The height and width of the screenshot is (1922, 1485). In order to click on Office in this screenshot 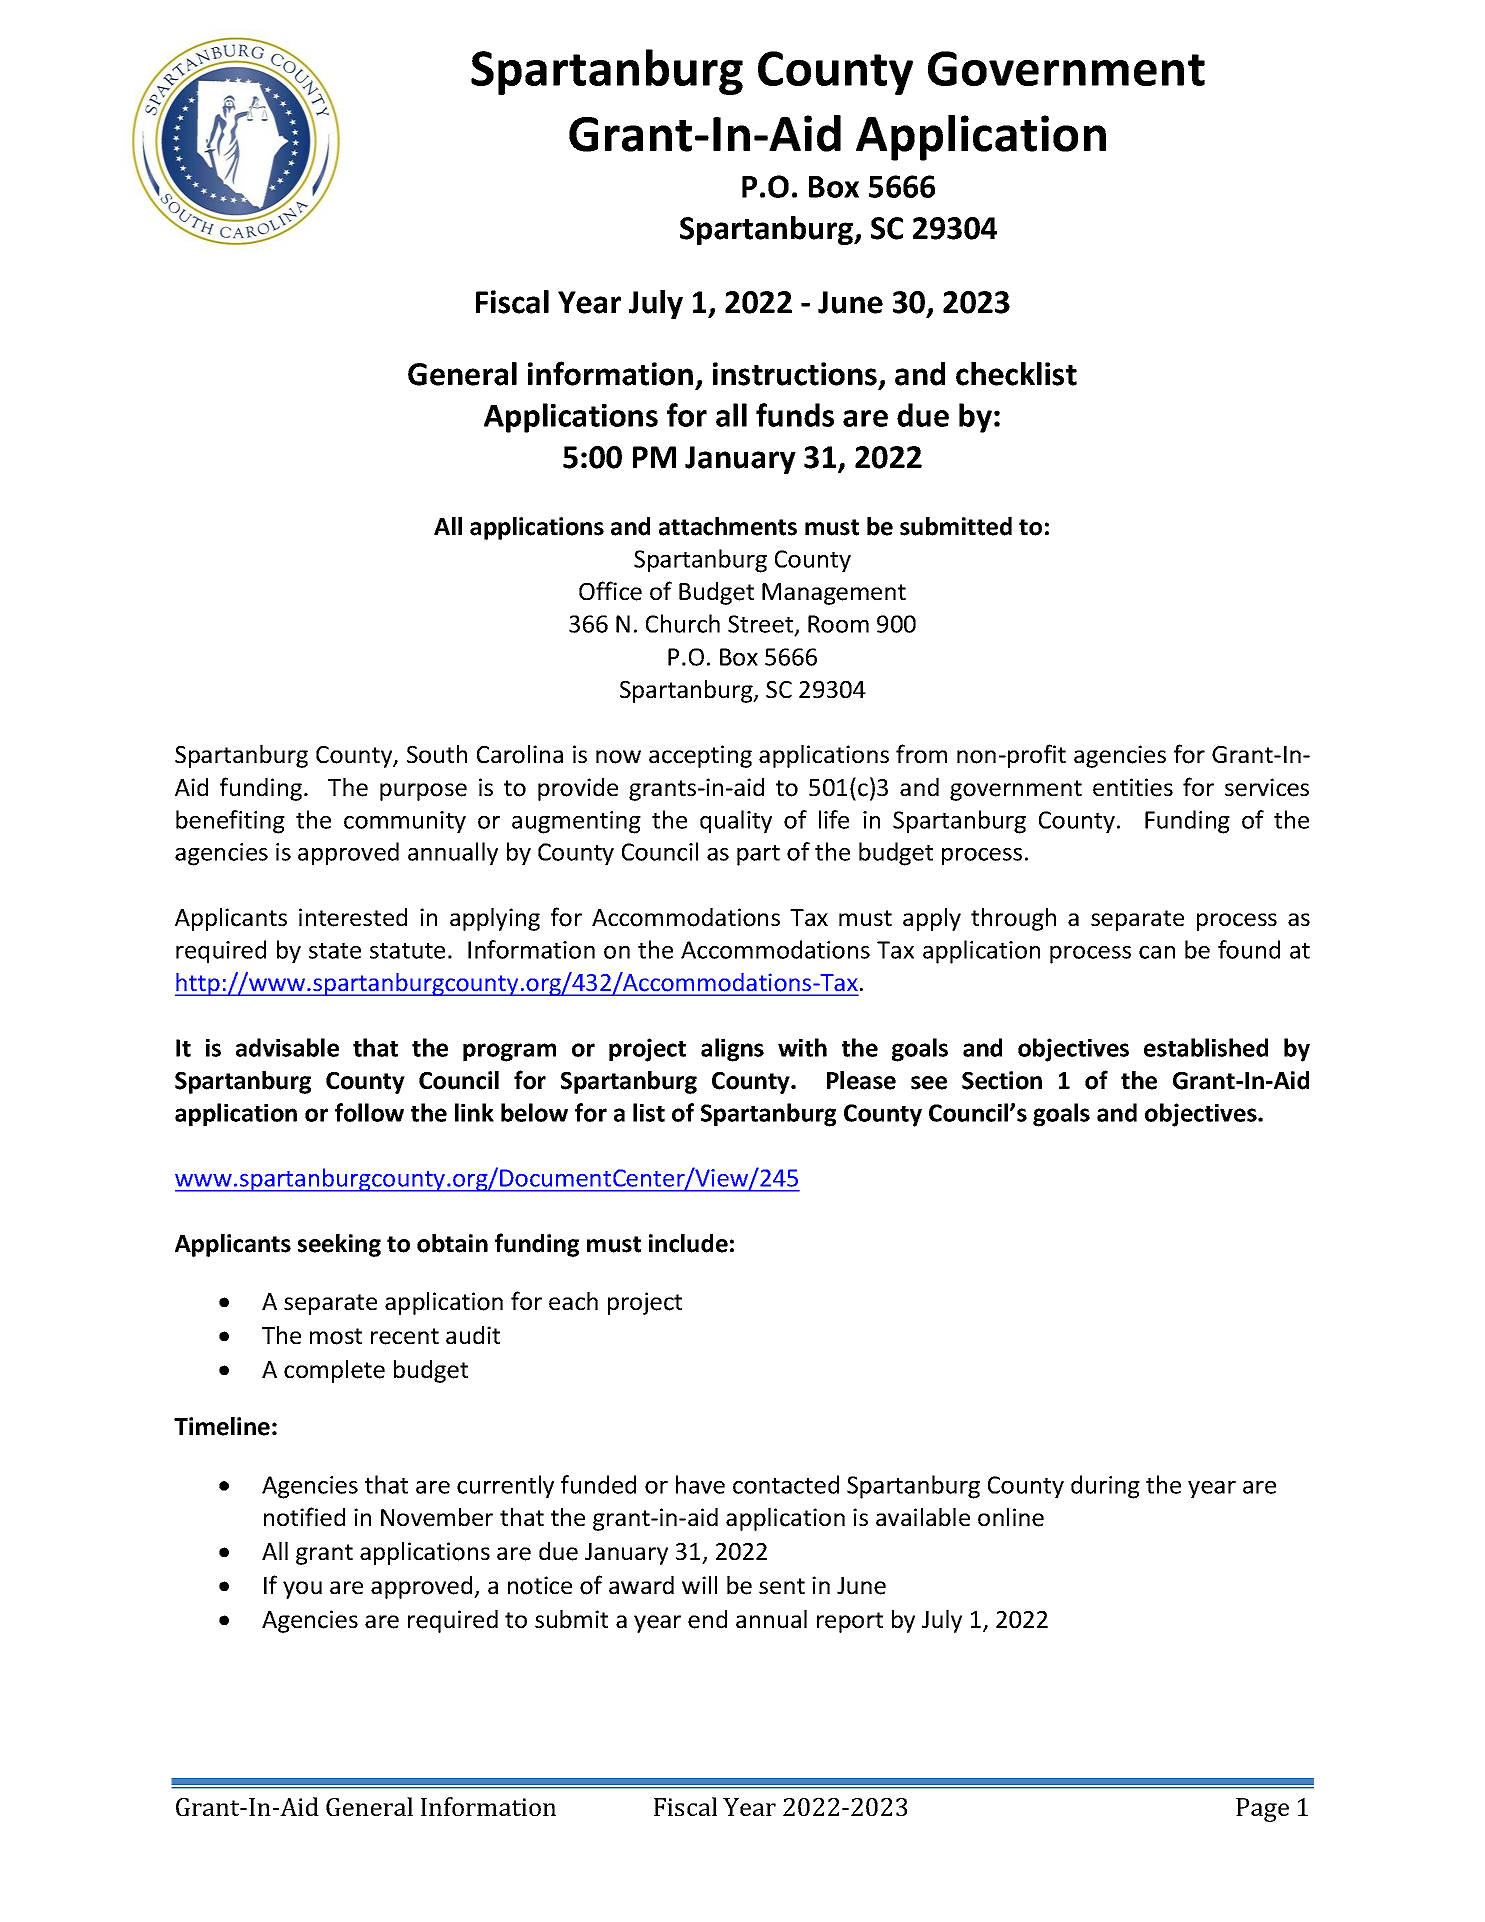, I will do `click(610, 591)`.
